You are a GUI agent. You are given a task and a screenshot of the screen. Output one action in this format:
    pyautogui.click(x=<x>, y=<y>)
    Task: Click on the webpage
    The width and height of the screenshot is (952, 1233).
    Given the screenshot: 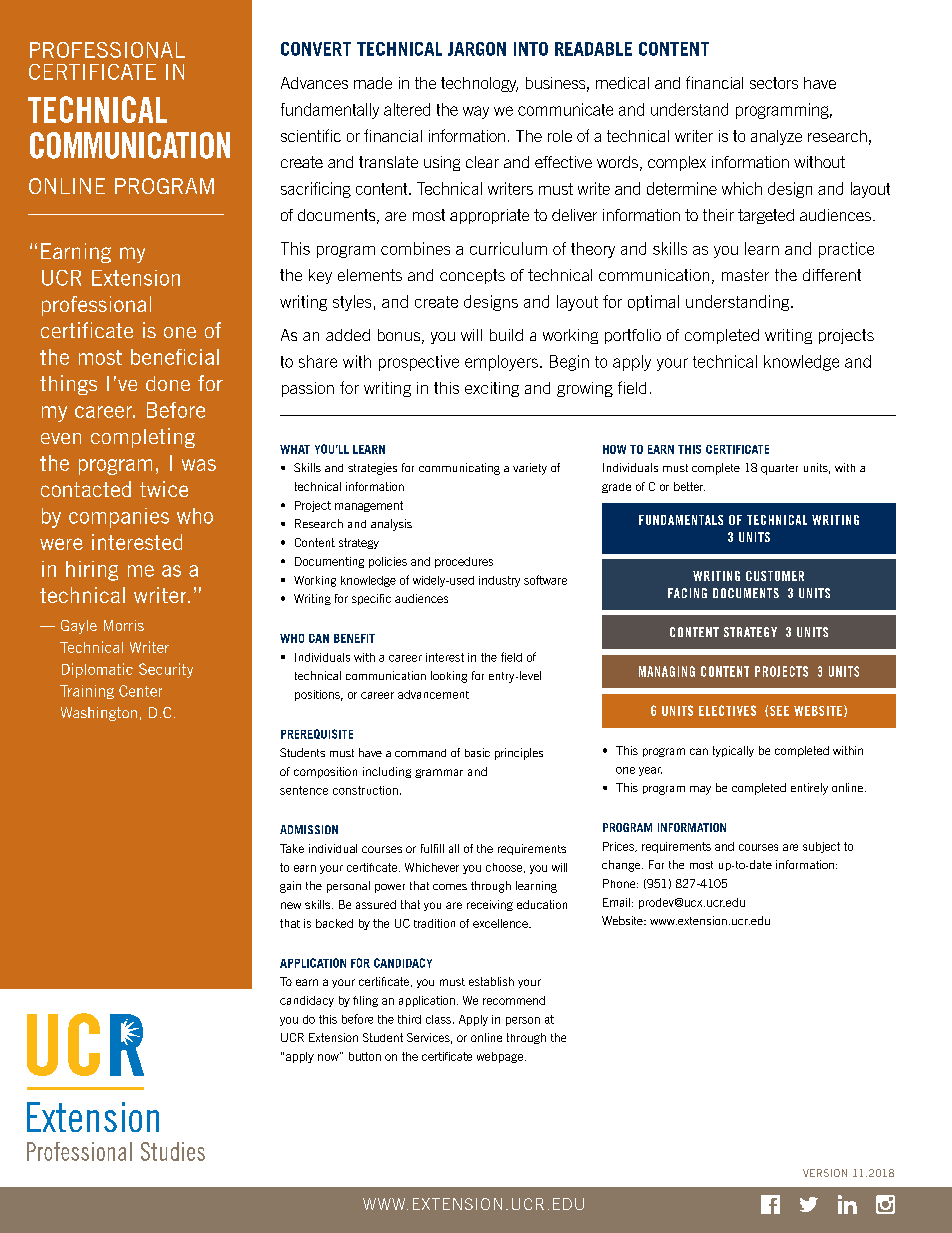 What is the action you would take?
    pyautogui.click(x=500, y=1057)
